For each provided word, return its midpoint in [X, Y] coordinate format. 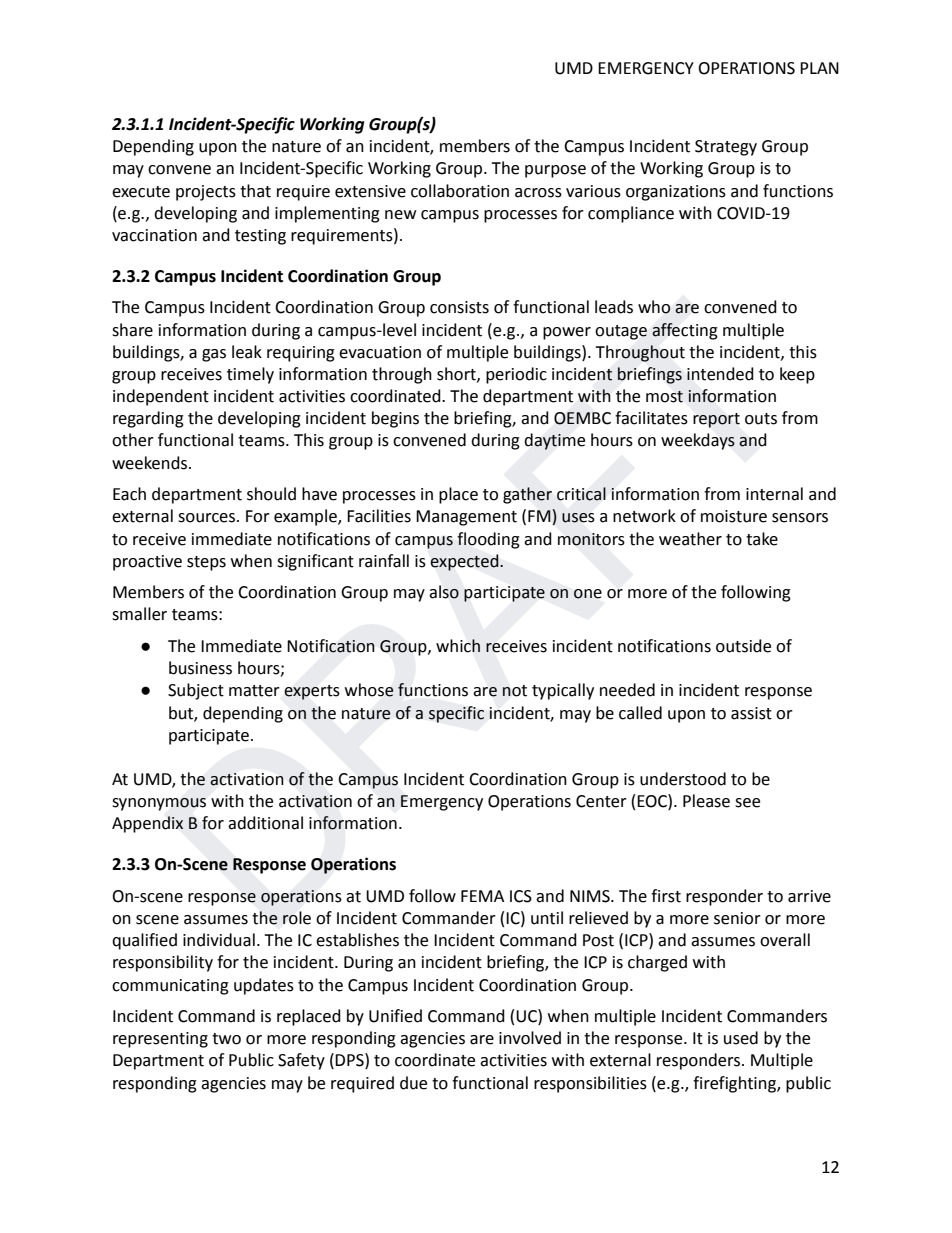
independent [161, 397]
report [716, 420]
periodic [516, 375]
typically [563, 691]
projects [206, 193]
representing [160, 1040]
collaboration [460, 191]
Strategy [726, 148]
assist [751, 713]
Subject [196, 691]
